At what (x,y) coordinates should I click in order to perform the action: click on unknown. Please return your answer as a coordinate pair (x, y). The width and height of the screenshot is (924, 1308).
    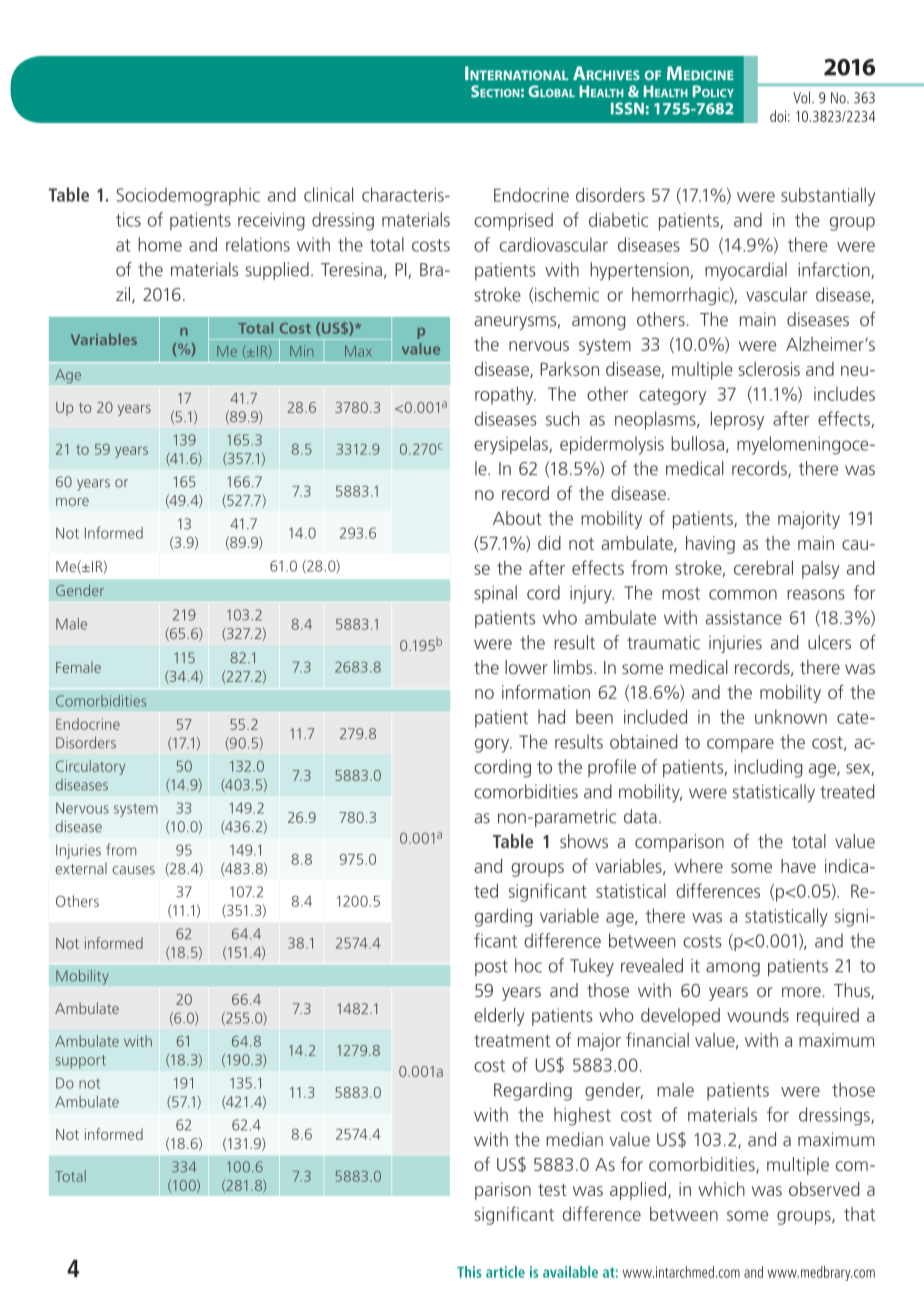
    Looking at the image, I should click on (791, 716).
